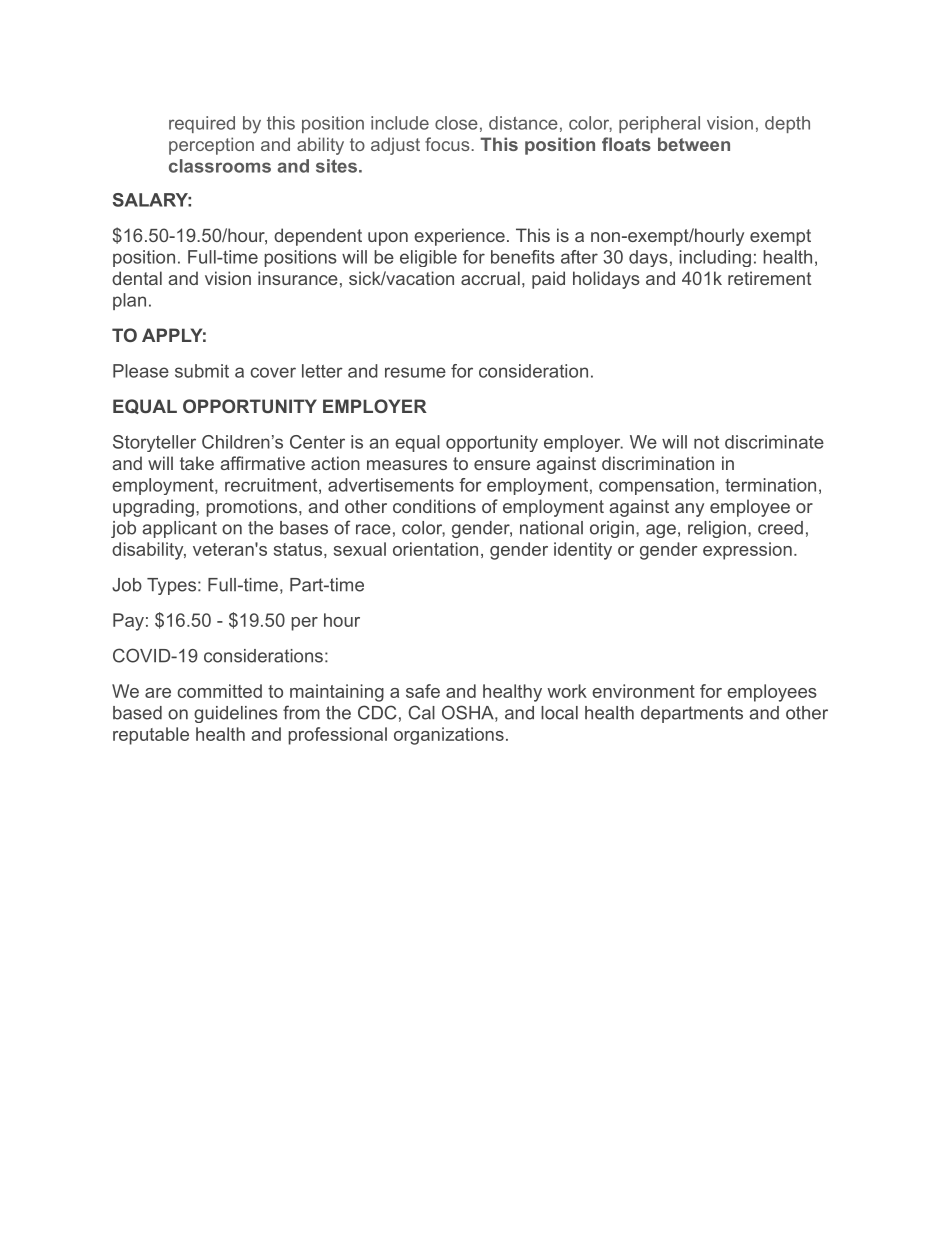 The height and width of the screenshot is (1233, 952). Describe the element at coordinates (447, 144) in the screenshot. I see `focus` at that location.
